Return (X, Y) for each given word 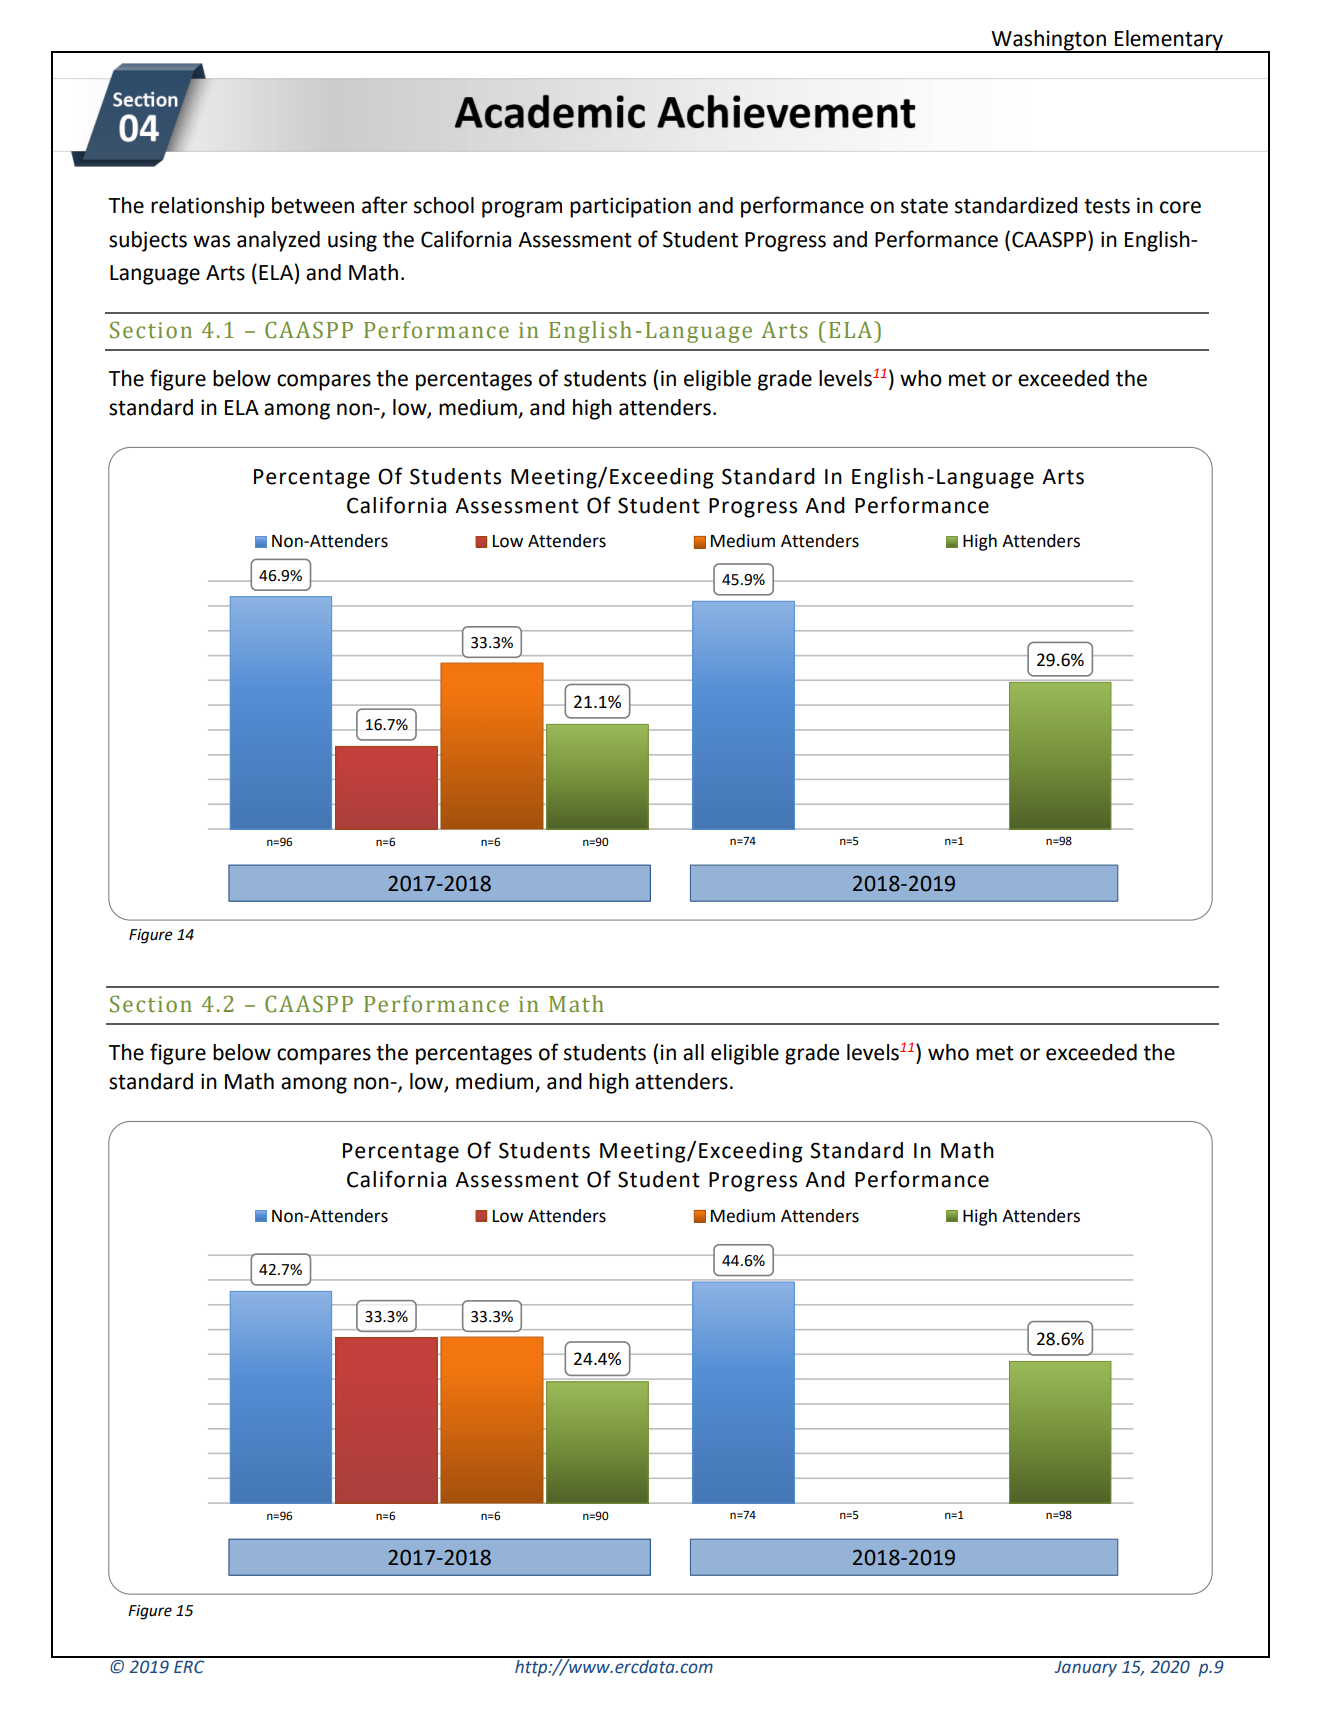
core (1180, 207)
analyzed (278, 241)
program (522, 209)
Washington (1049, 41)
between (313, 205)
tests (1107, 206)
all (693, 1052)
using (352, 241)
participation (630, 207)
